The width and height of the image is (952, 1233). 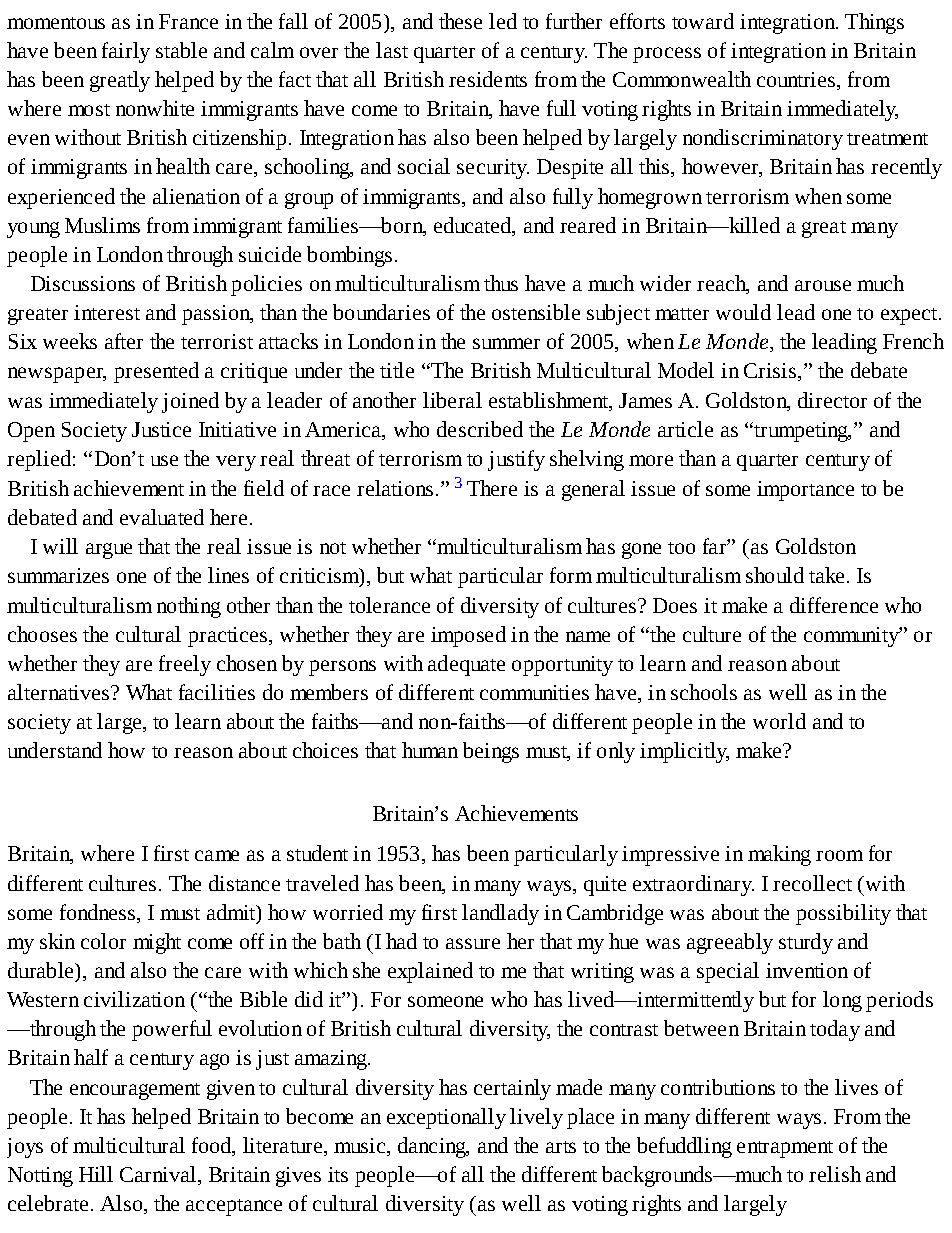 What do you see at coordinates (834, 605) in the image?
I see `difference` at bounding box center [834, 605].
